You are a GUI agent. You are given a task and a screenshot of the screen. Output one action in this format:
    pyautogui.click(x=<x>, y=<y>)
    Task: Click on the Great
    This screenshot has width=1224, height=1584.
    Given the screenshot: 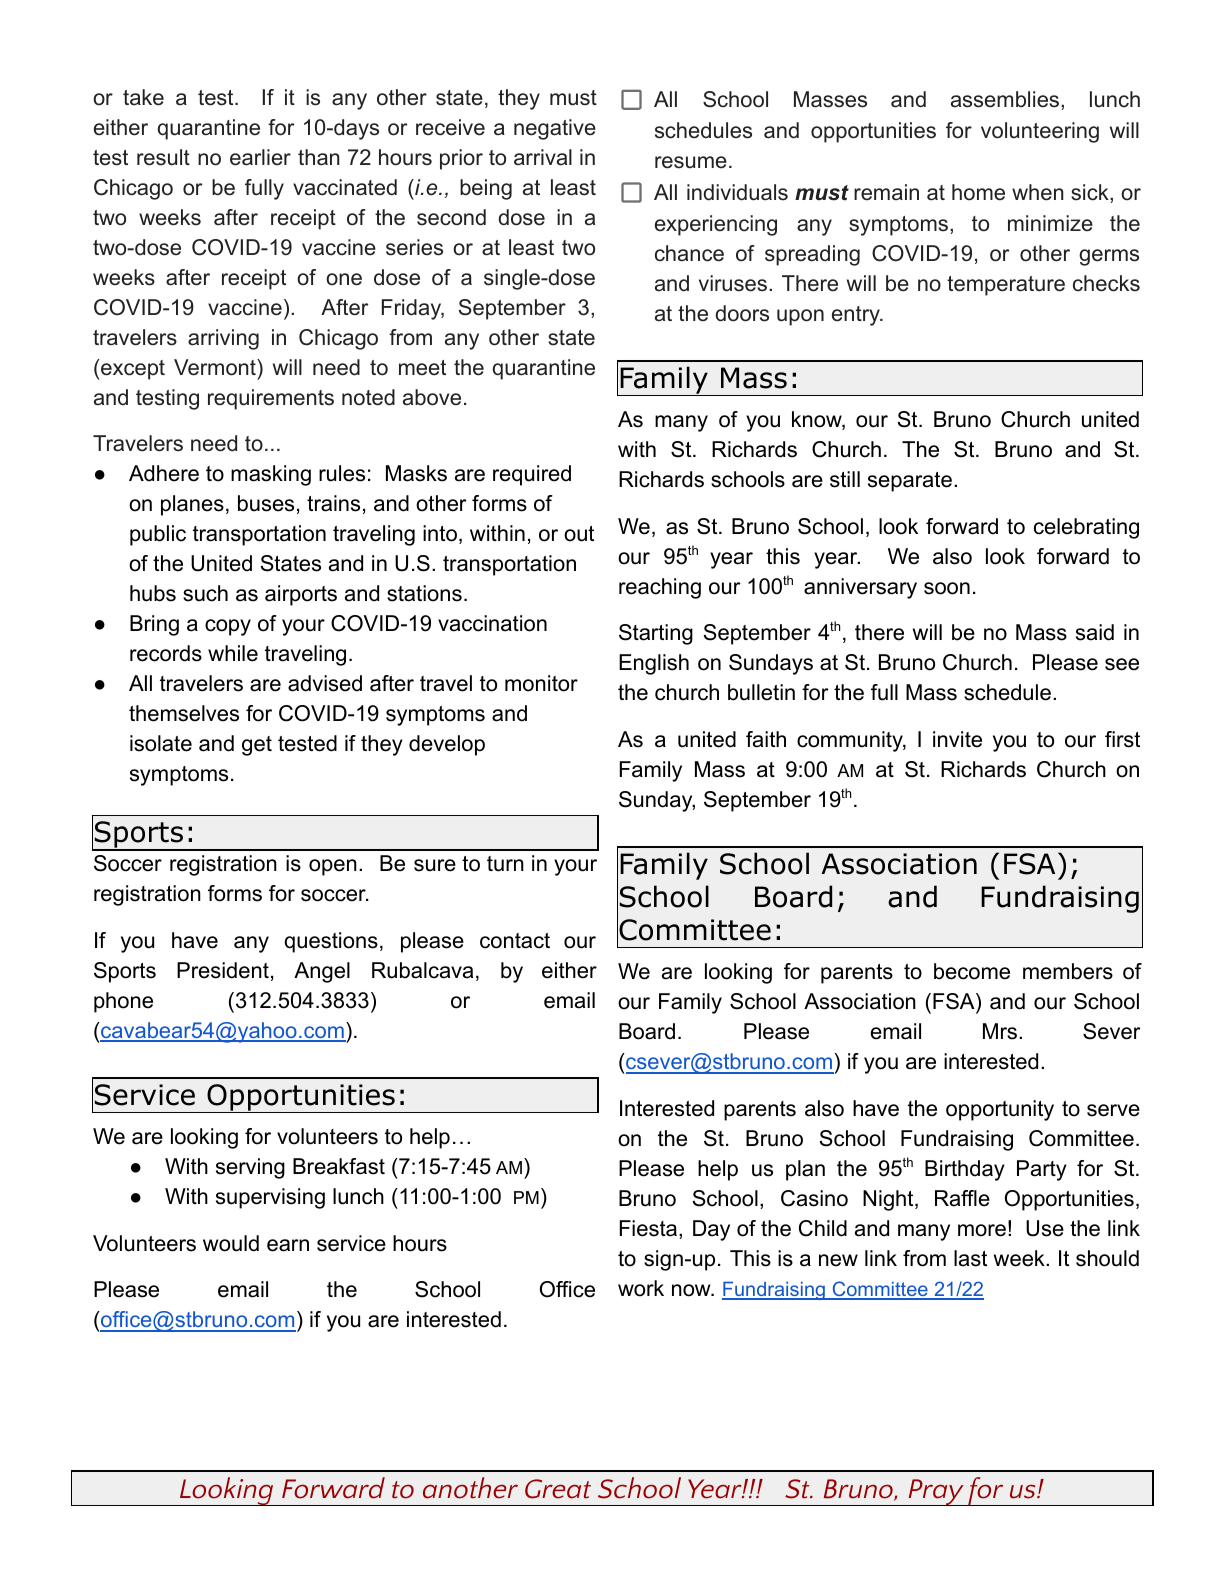 What is the action you would take?
    pyautogui.click(x=558, y=1489)
